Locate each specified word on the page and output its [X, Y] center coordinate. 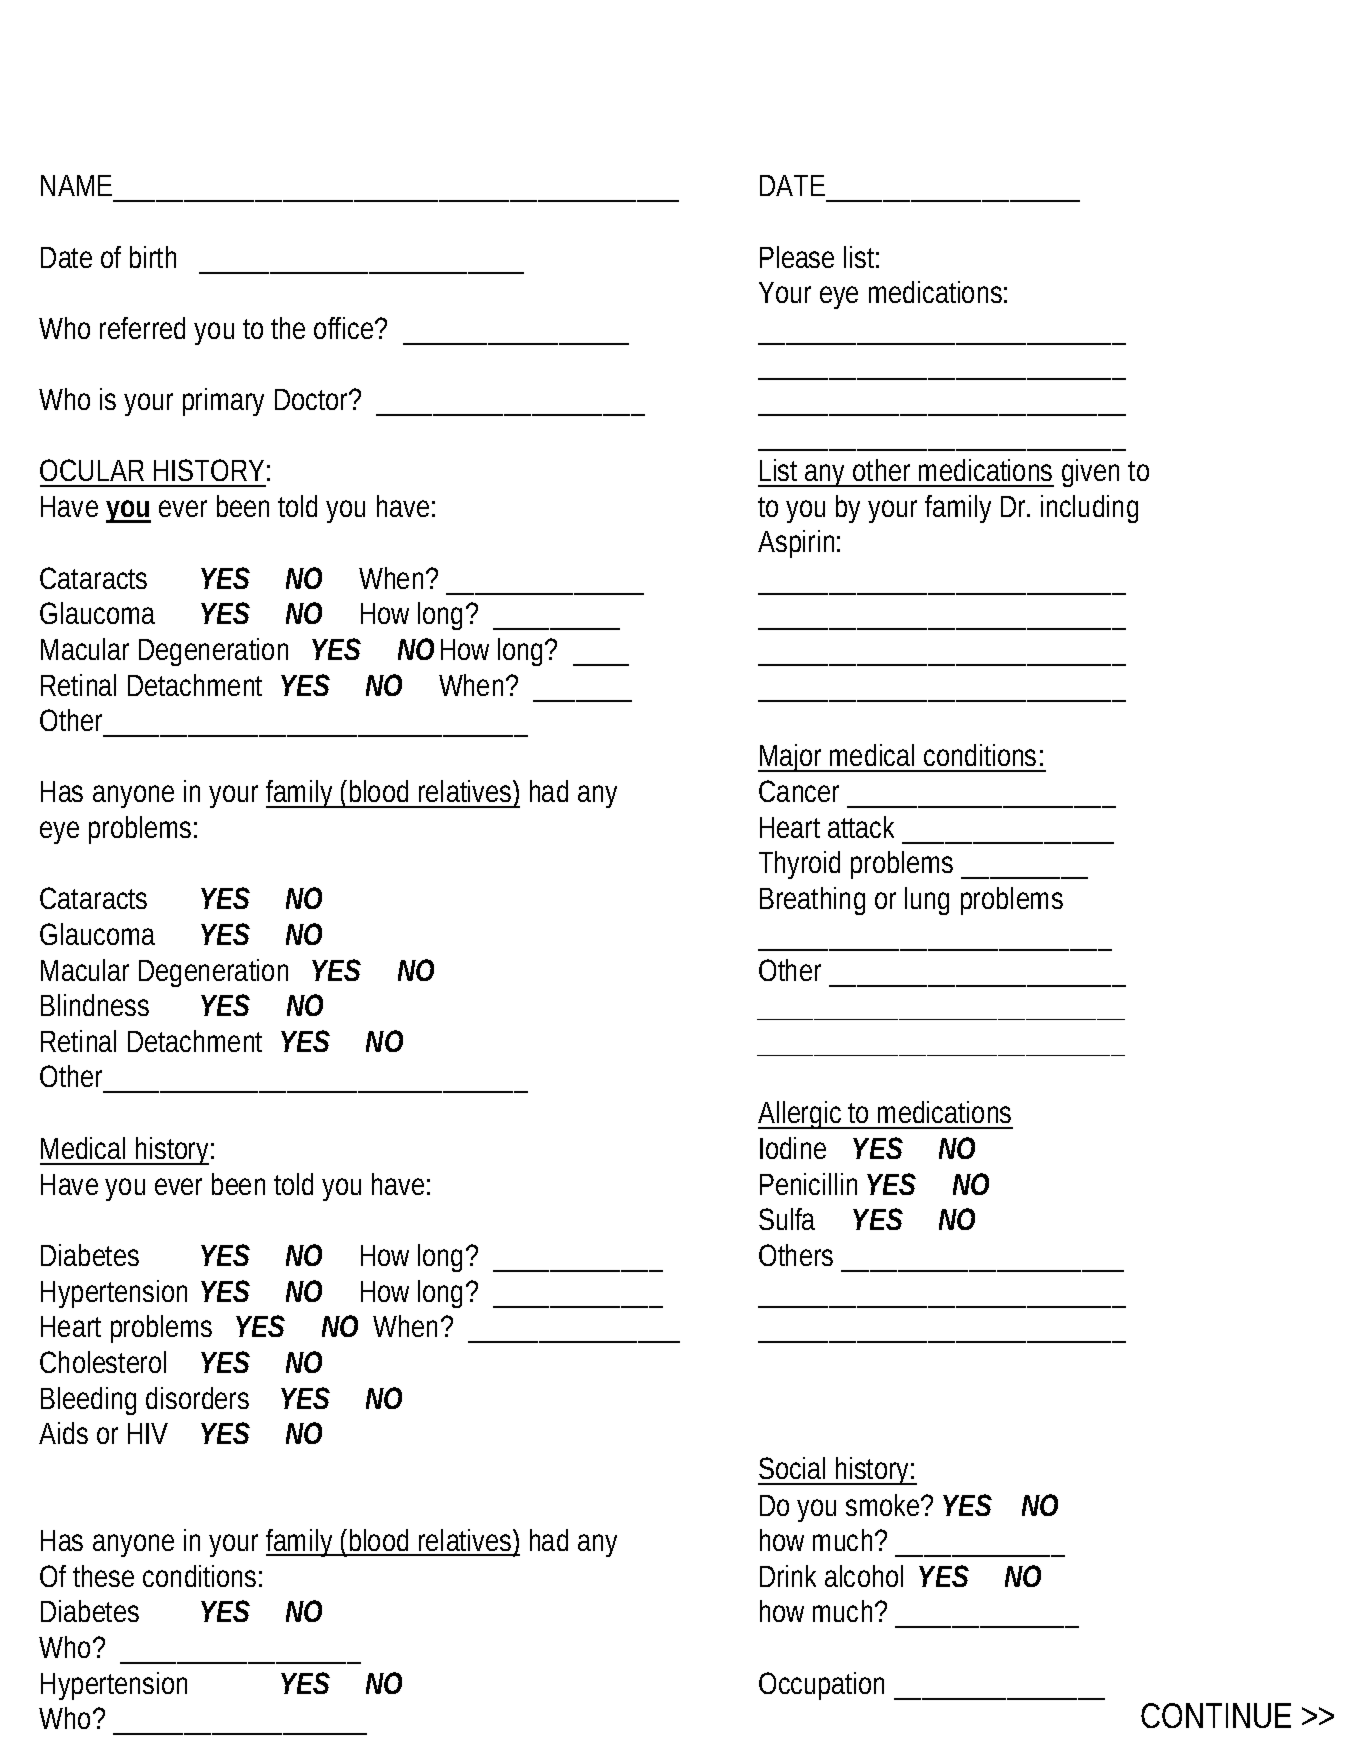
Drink [788, 1576]
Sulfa [787, 1219]
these [103, 1576]
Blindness [95, 1005]
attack [861, 827]
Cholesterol [103, 1362]
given [1090, 473]
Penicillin [808, 1184]
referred [142, 328]
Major [791, 758]
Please [797, 257]
